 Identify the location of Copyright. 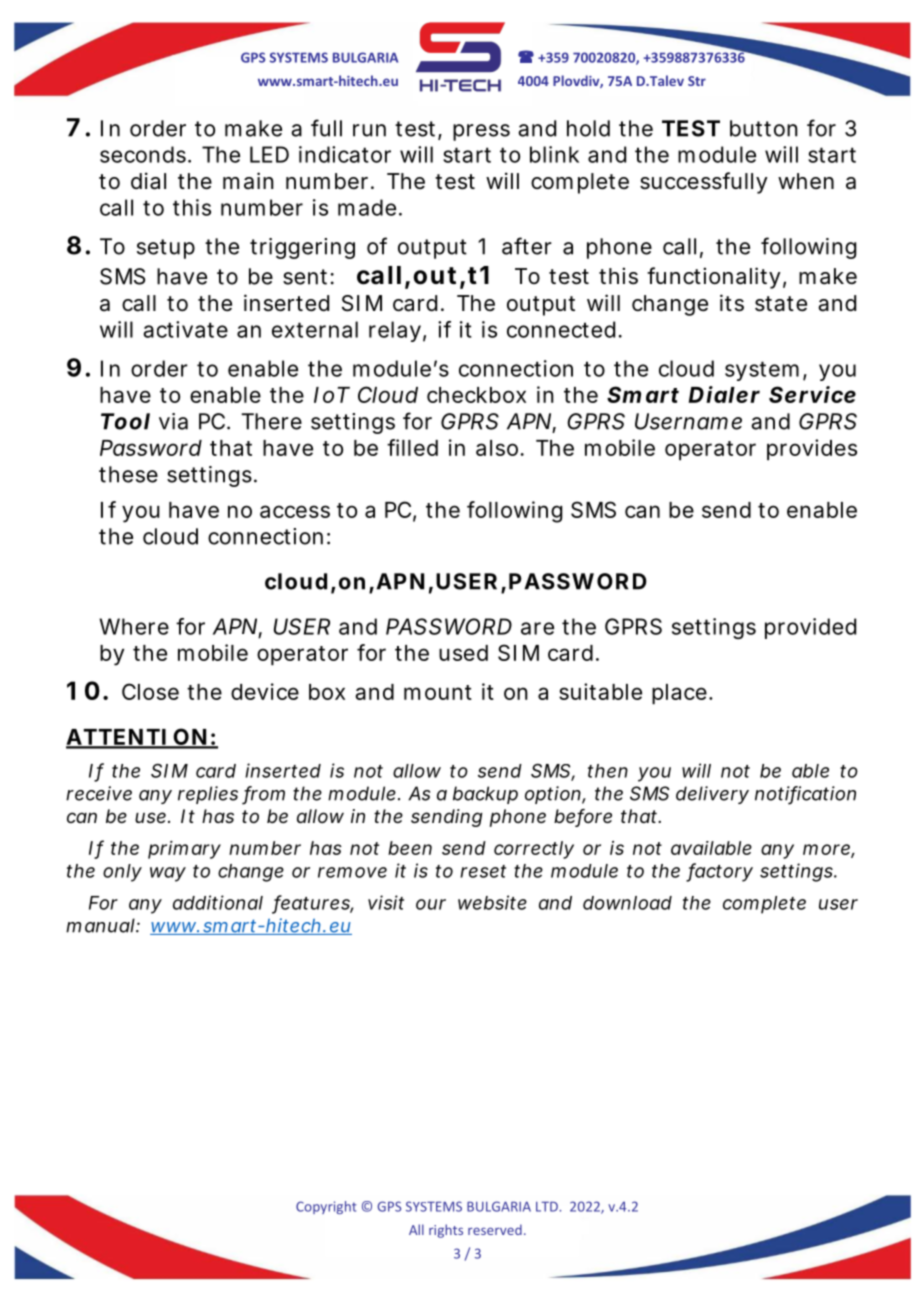
(326, 1207).
